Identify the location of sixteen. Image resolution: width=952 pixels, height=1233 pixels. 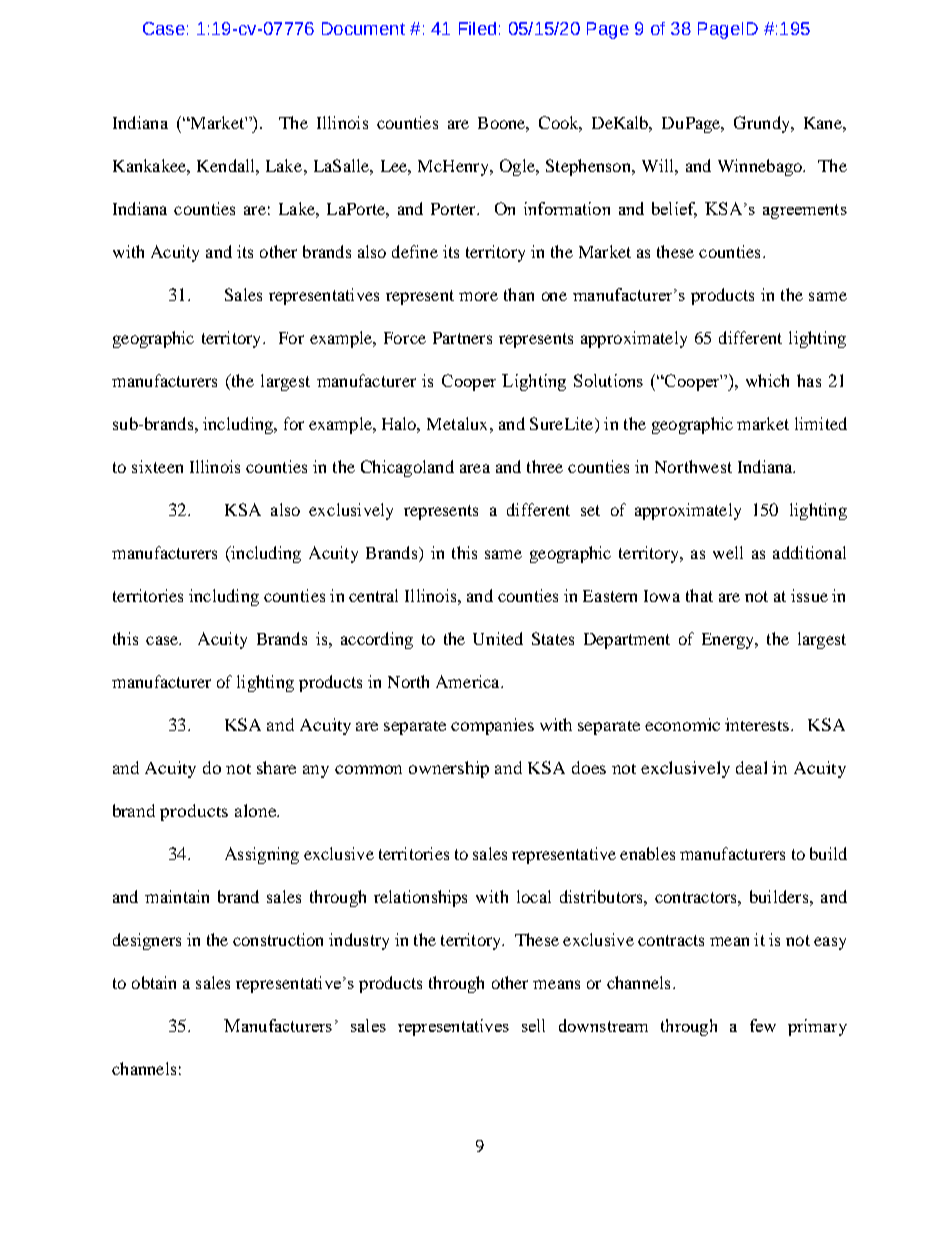
(157, 466).
